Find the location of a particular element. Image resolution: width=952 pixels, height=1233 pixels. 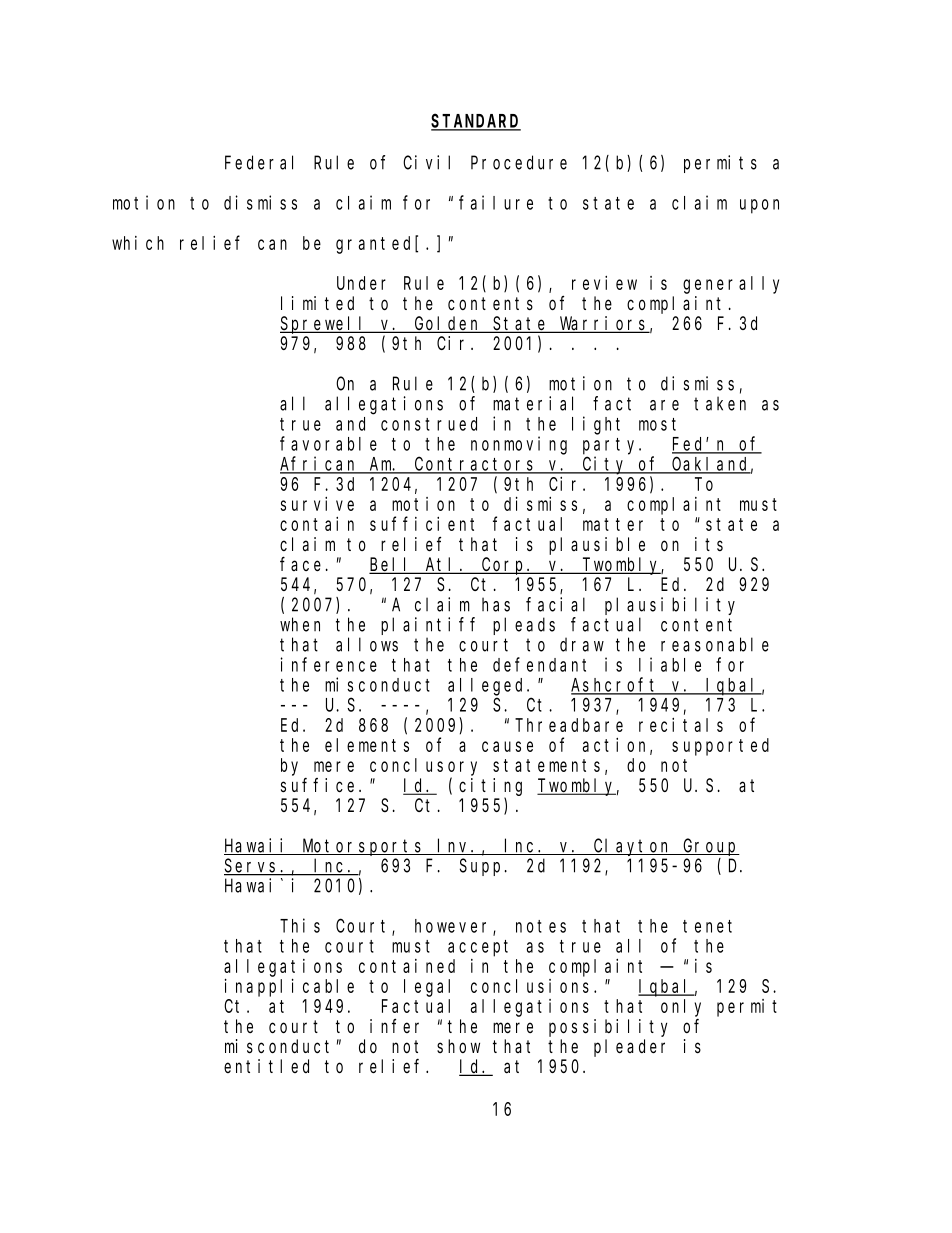

alleged is located at coordinates (488, 687).
